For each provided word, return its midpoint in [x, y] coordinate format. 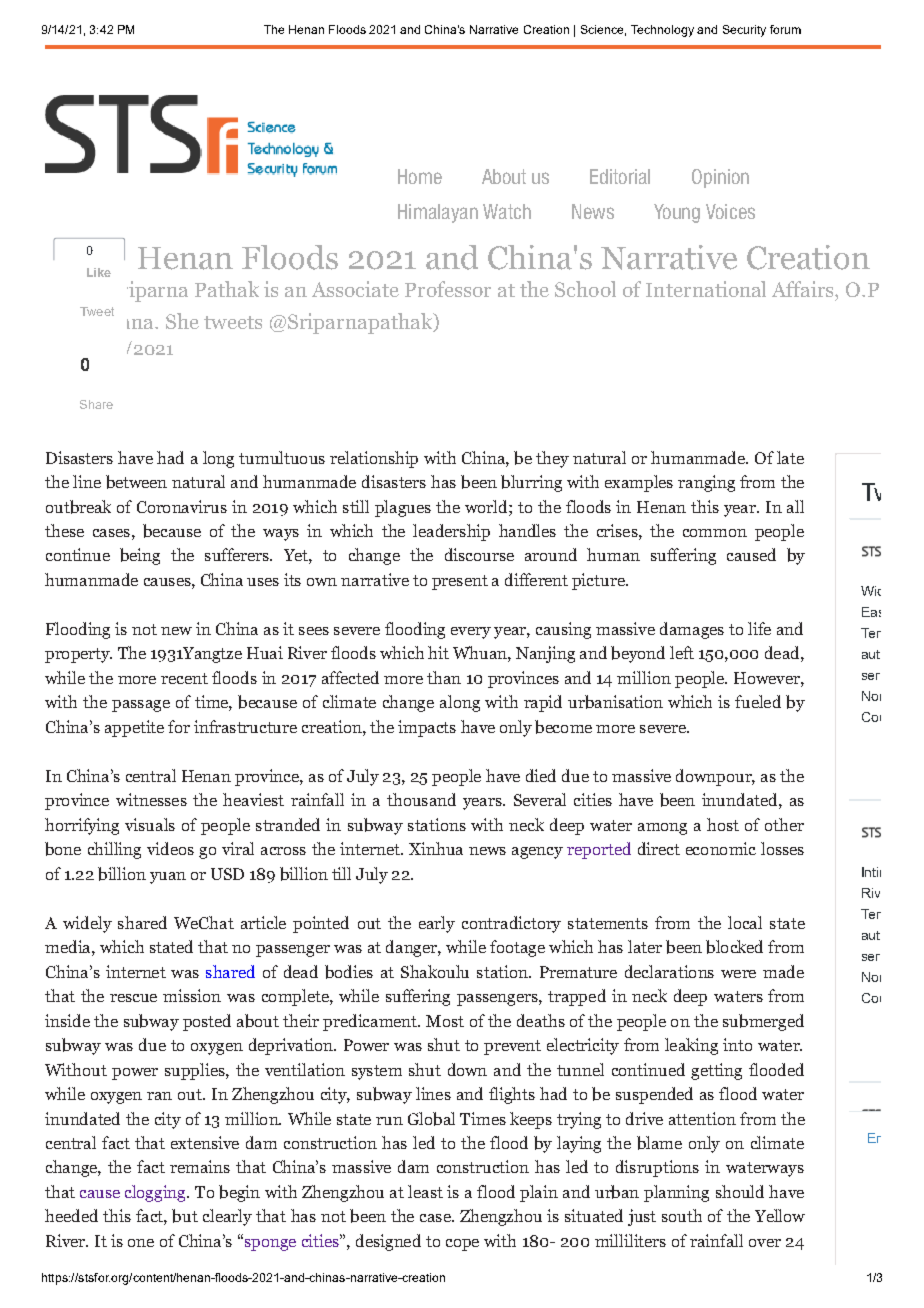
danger [412, 948]
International [706, 289]
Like [99, 272]
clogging [156, 1193]
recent [184, 678]
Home [420, 176]
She [182, 321]
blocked [734, 947]
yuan [168, 878]
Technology [662, 31]
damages [692, 630]
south [682, 1215]
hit [438, 652]
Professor [448, 289]
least [425, 1191]
